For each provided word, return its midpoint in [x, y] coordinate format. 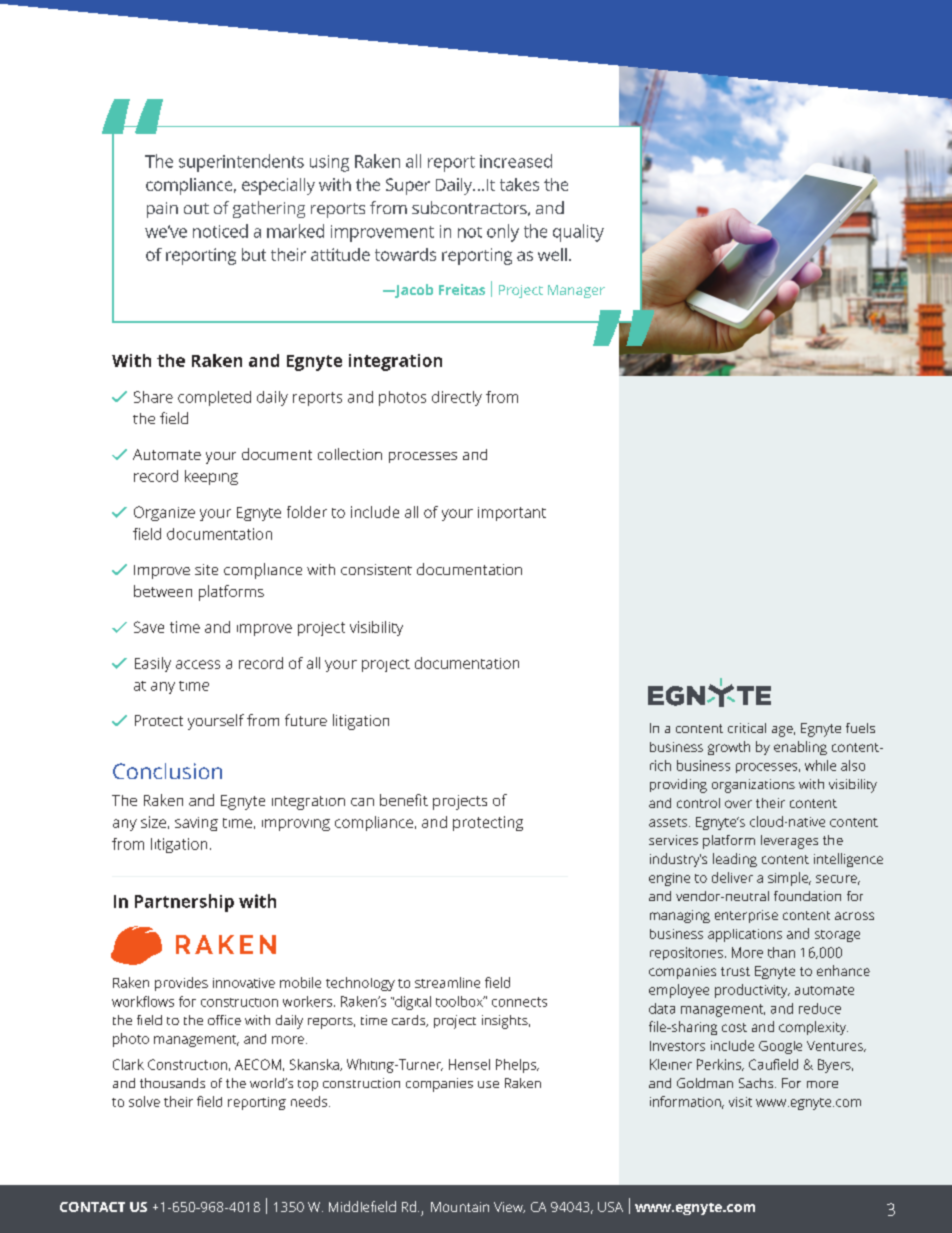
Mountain [460, 1207]
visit [740, 1102]
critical [747, 728]
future [306, 720]
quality [578, 233]
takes [519, 184]
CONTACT [92, 1207]
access [198, 664]
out [196, 208]
